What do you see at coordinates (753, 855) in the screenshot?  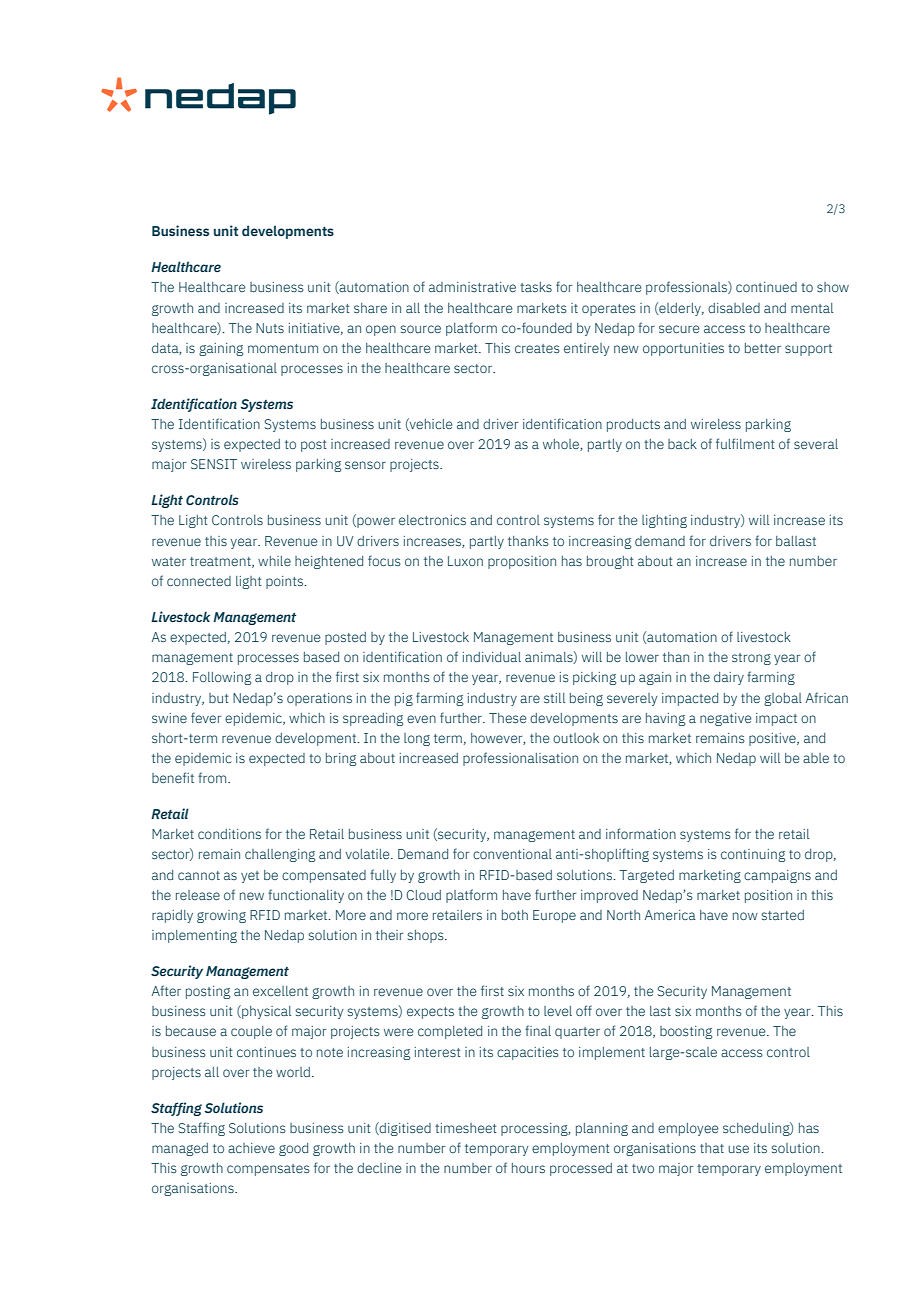 I see `continuing` at bounding box center [753, 855].
